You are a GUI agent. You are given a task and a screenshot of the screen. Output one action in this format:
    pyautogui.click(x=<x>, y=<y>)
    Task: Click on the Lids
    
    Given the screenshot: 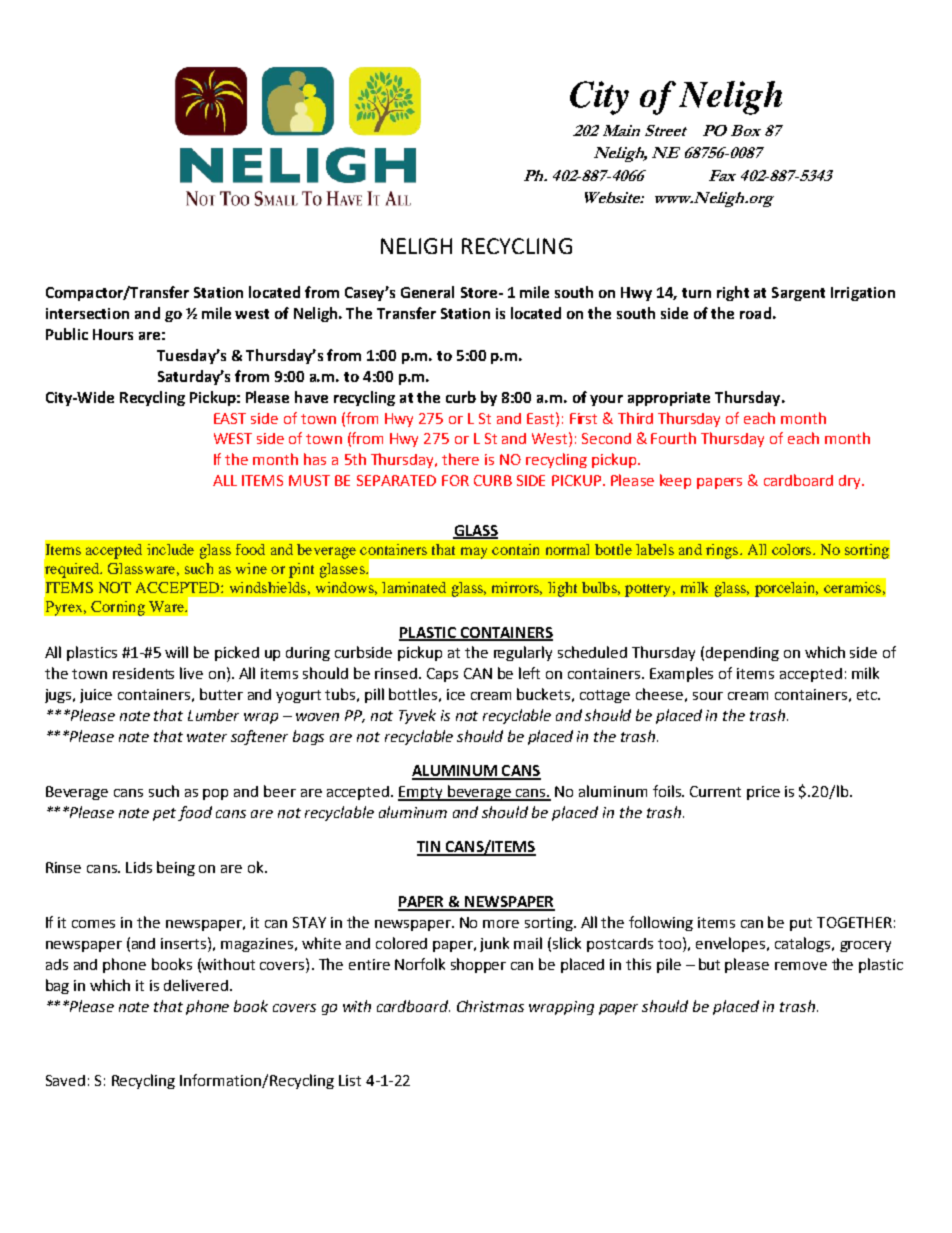 What is the action you would take?
    pyautogui.click(x=139, y=867)
